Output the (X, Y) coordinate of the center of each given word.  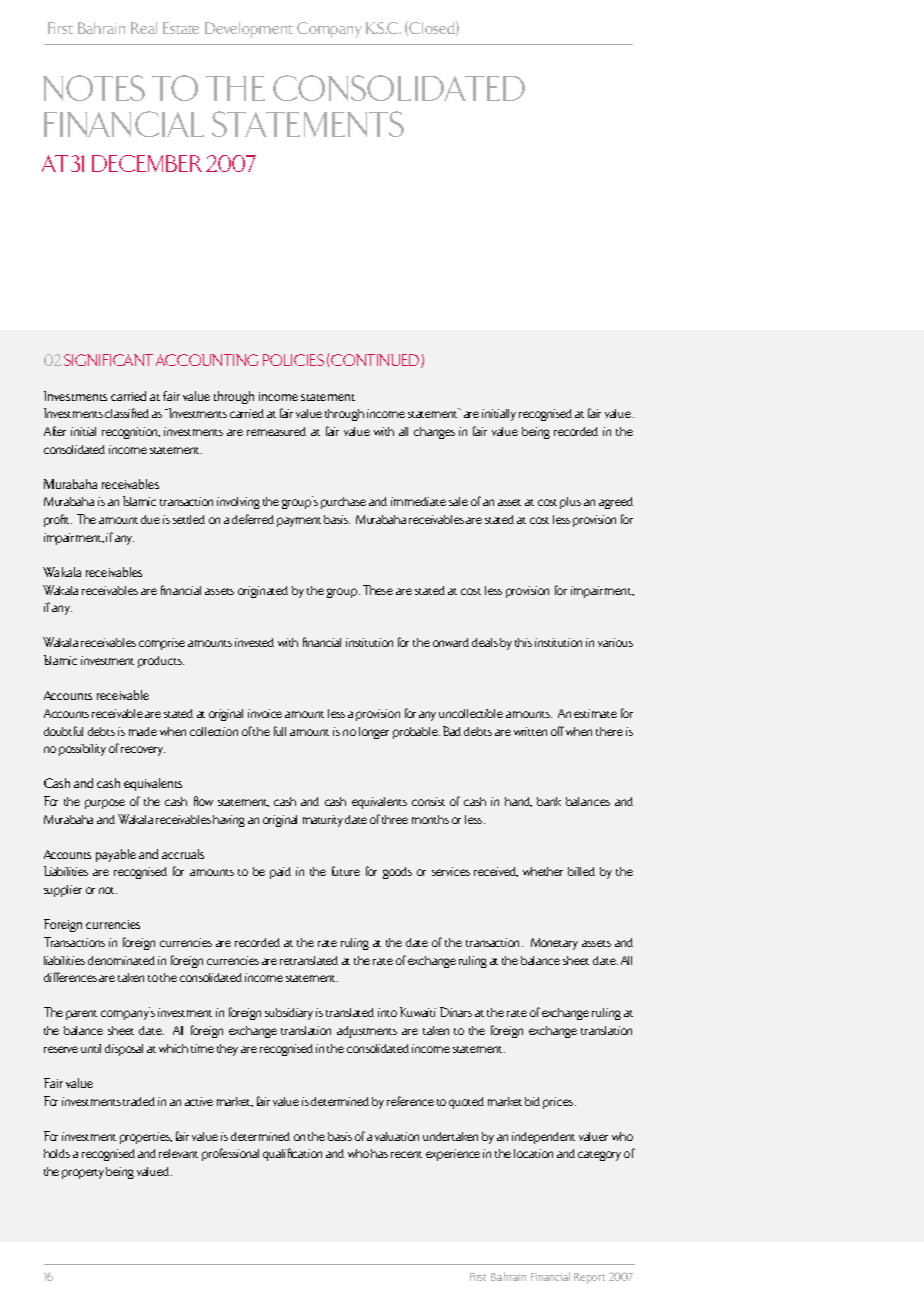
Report (589, 1278)
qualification (292, 1154)
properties (146, 1138)
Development (249, 30)
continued (375, 360)
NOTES (94, 88)
